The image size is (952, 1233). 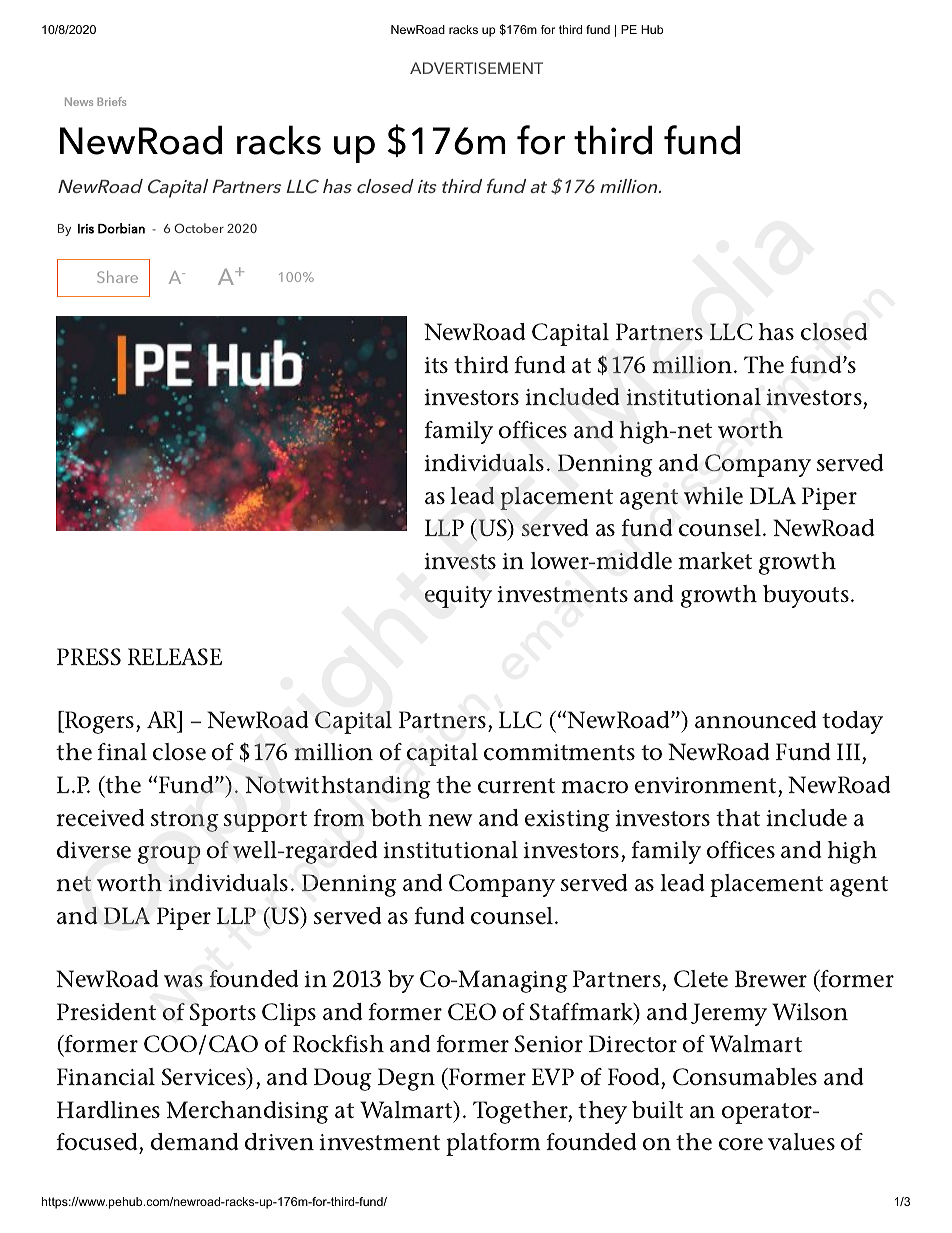 What do you see at coordinates (806, 596) in the page?
I see `buyouts` at bounding box center [806, 596].
